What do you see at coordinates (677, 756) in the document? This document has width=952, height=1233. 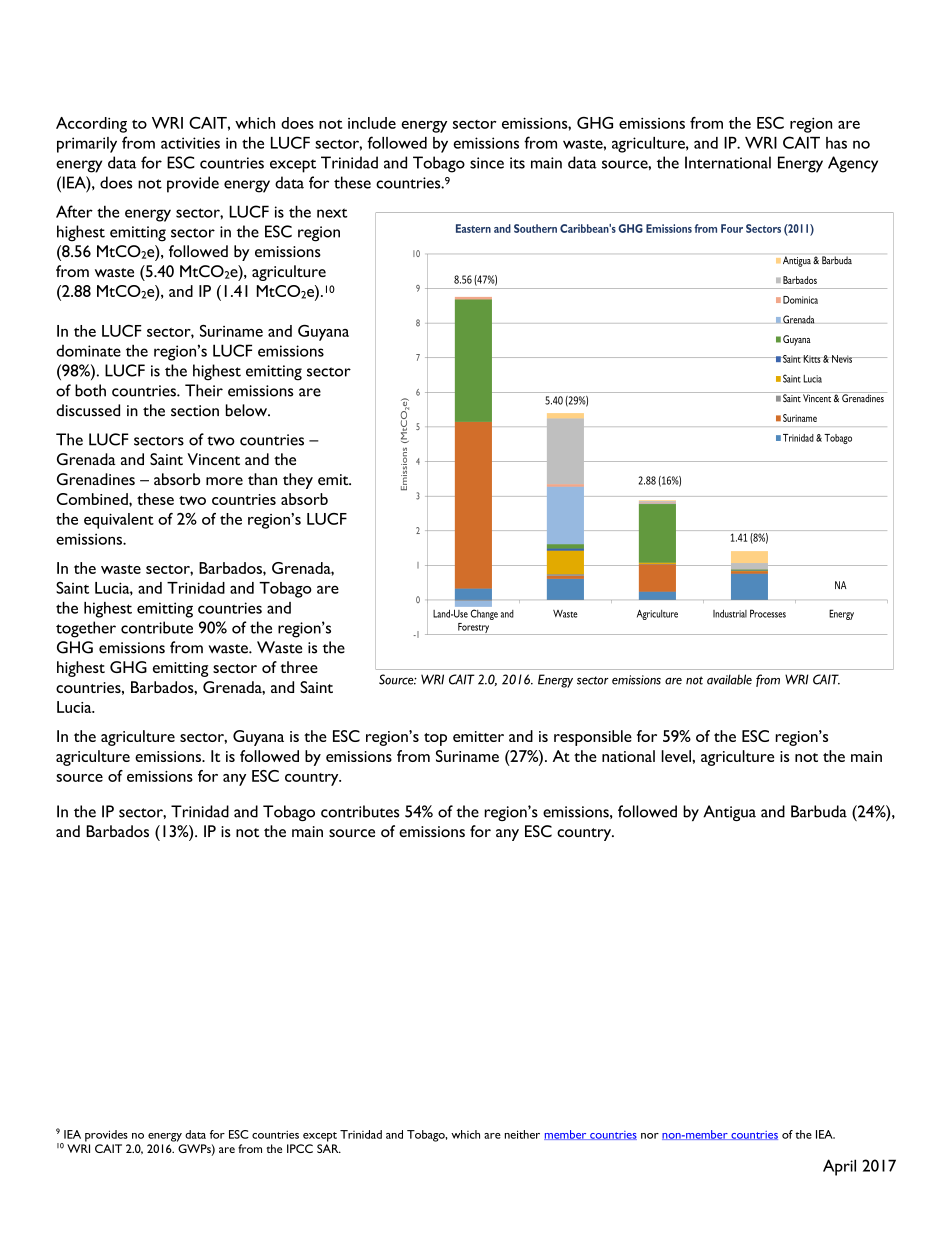 I see `level` at bounding box center [677, 756].
